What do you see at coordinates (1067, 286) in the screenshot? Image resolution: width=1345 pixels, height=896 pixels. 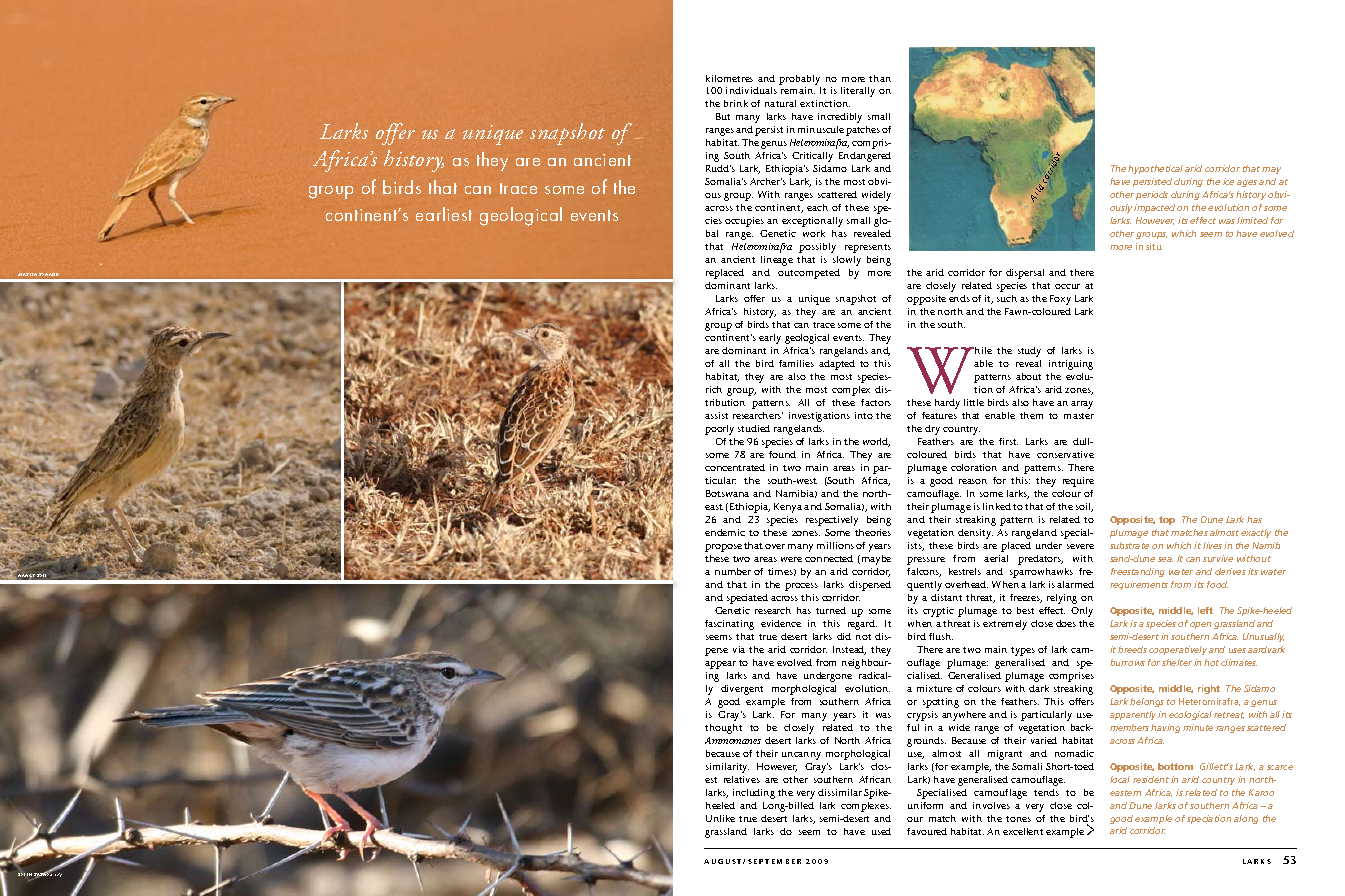 I see `occur` at bounding box center [1067, 286].
